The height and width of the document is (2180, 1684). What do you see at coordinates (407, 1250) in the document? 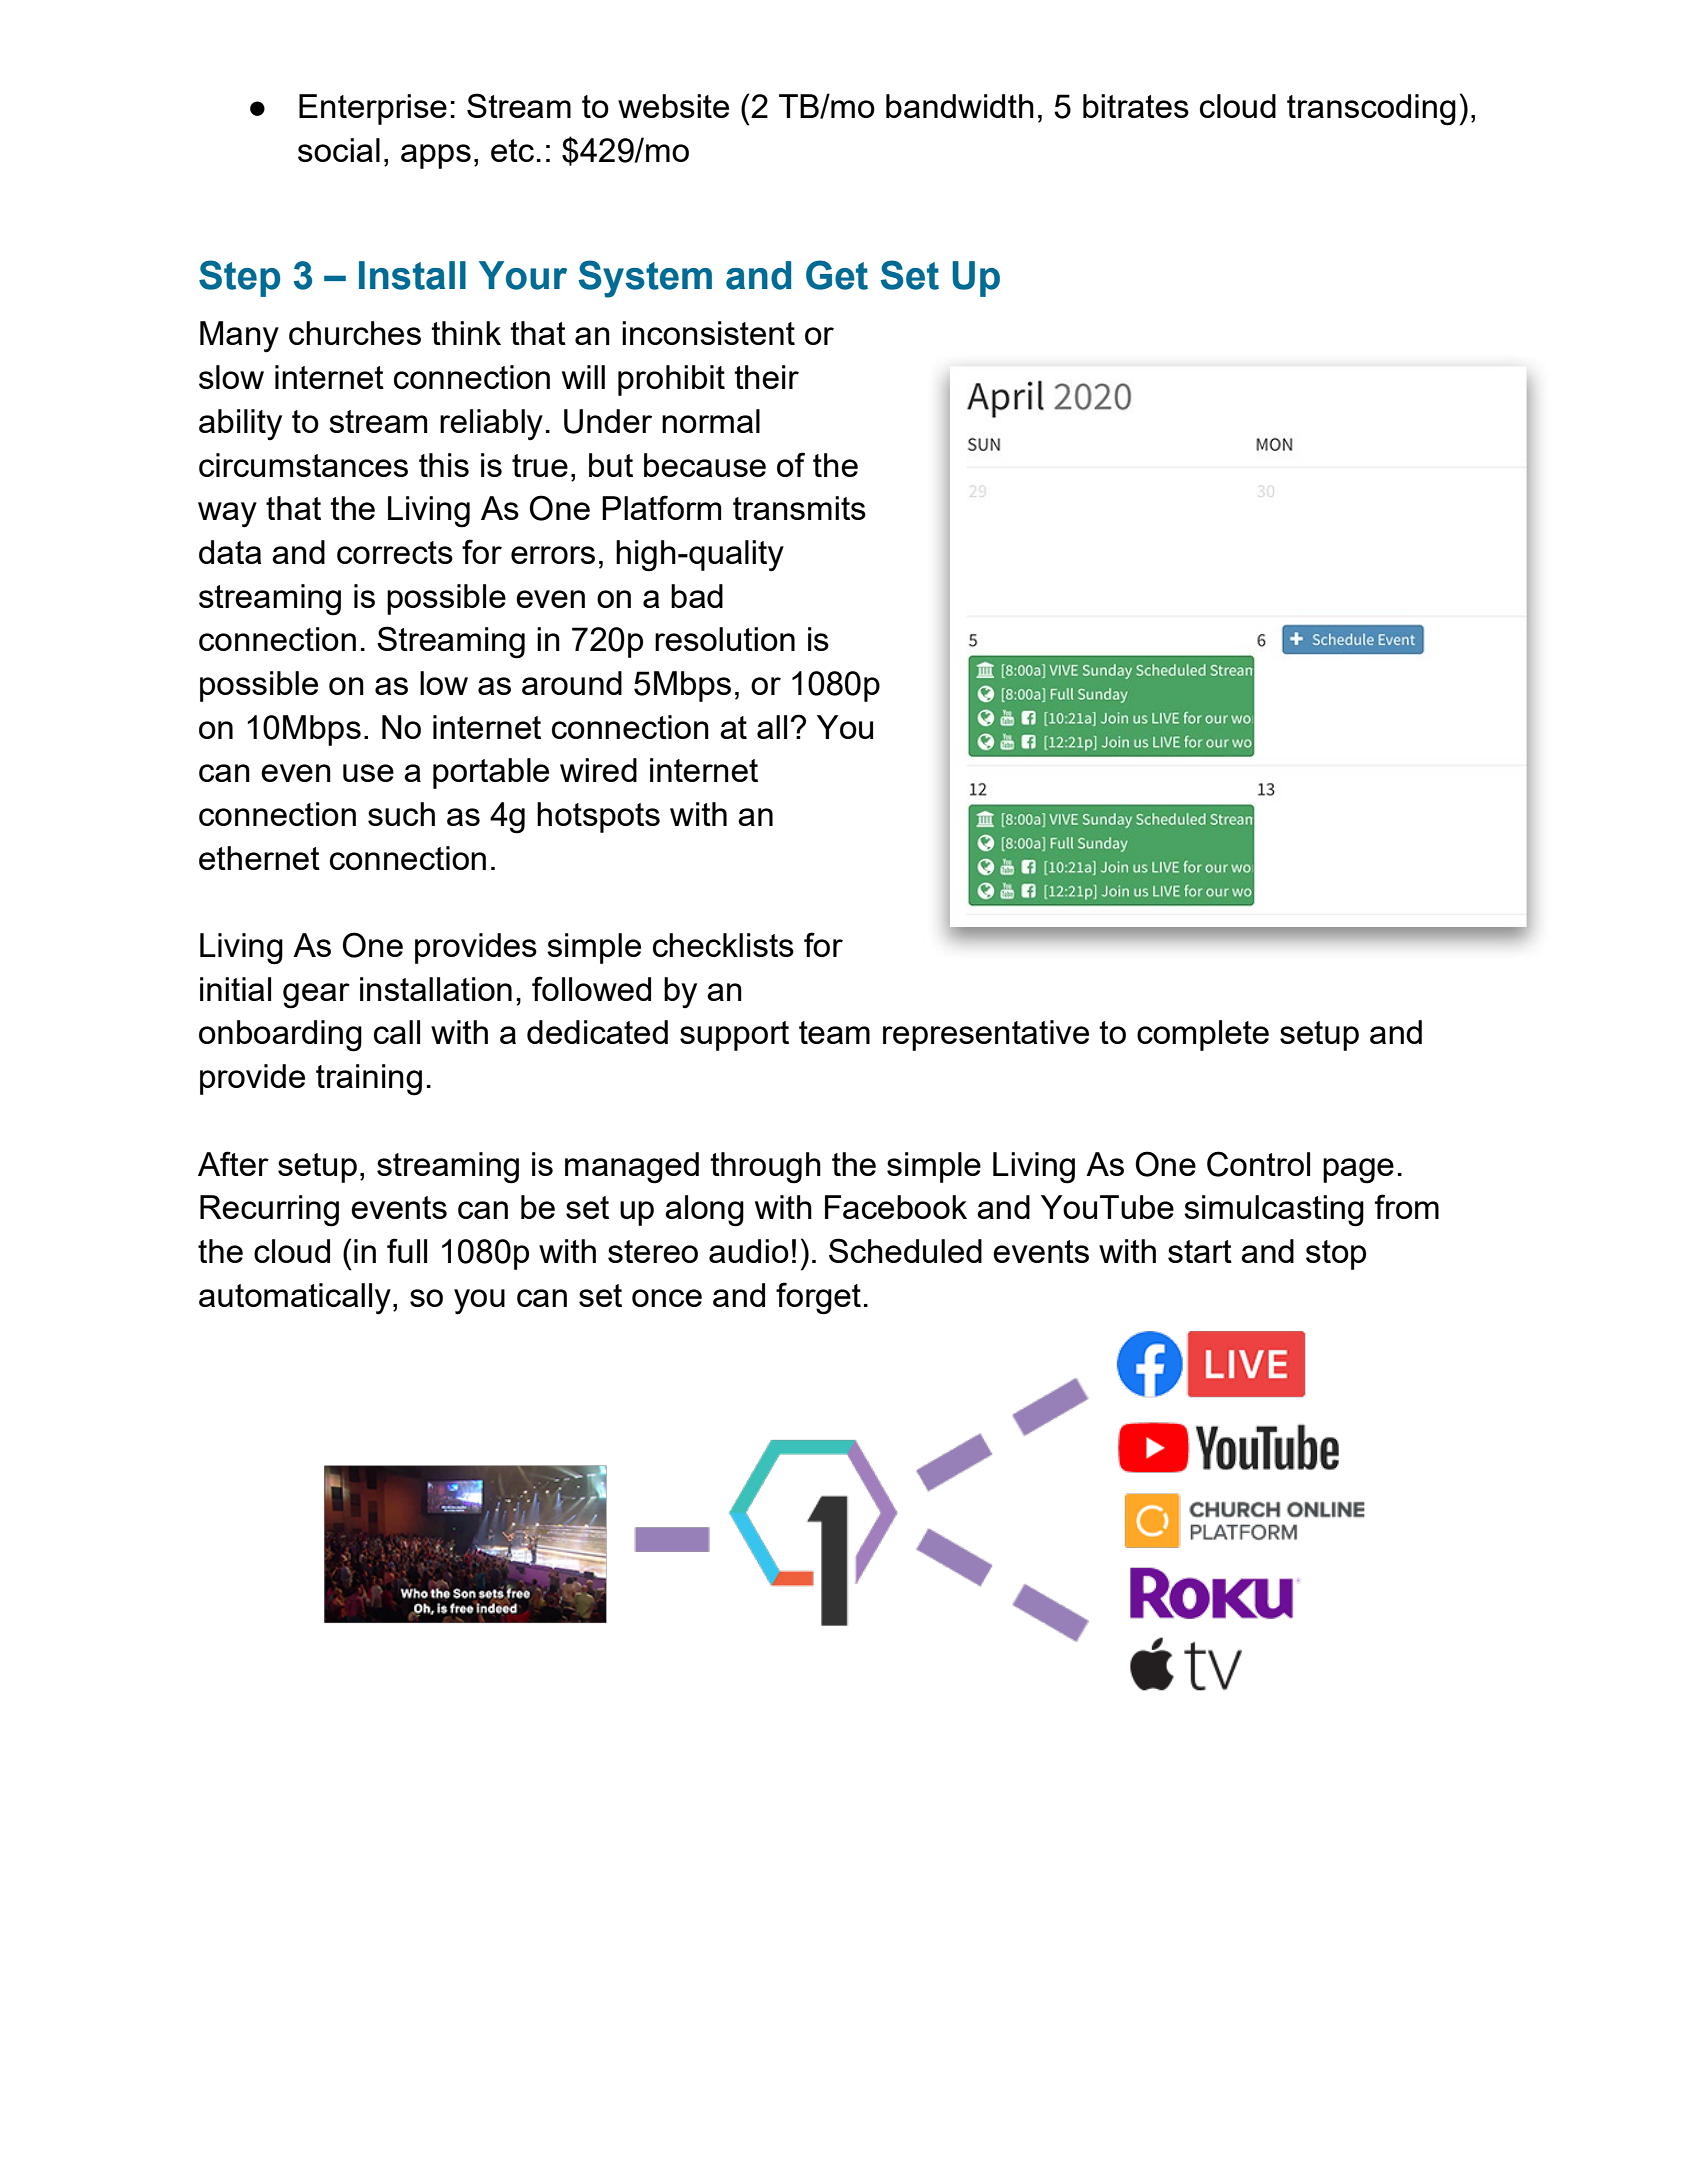
I see `full` at bounding box center [407, 1250].
